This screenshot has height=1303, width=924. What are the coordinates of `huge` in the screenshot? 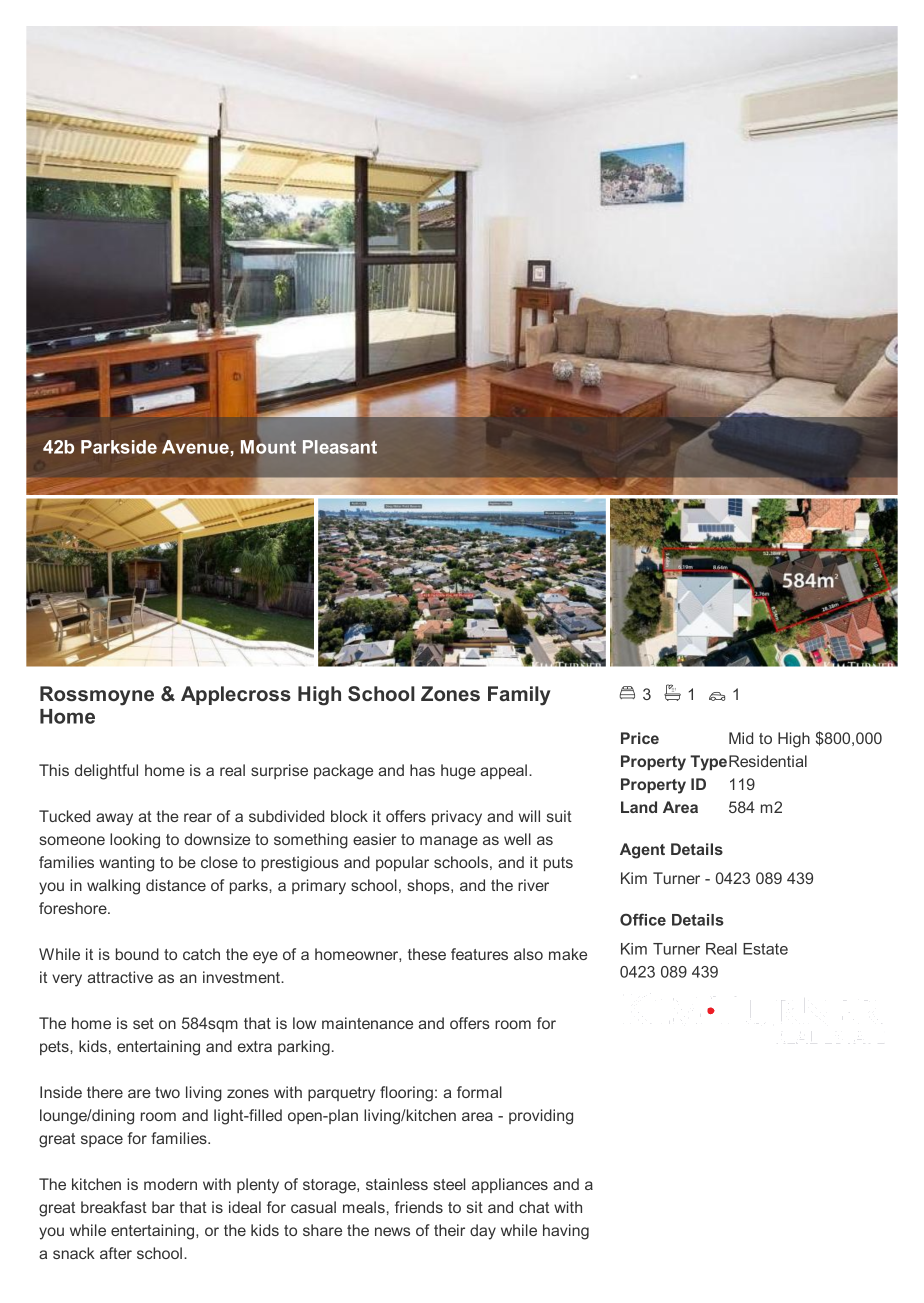 It's located at (458, 772).
